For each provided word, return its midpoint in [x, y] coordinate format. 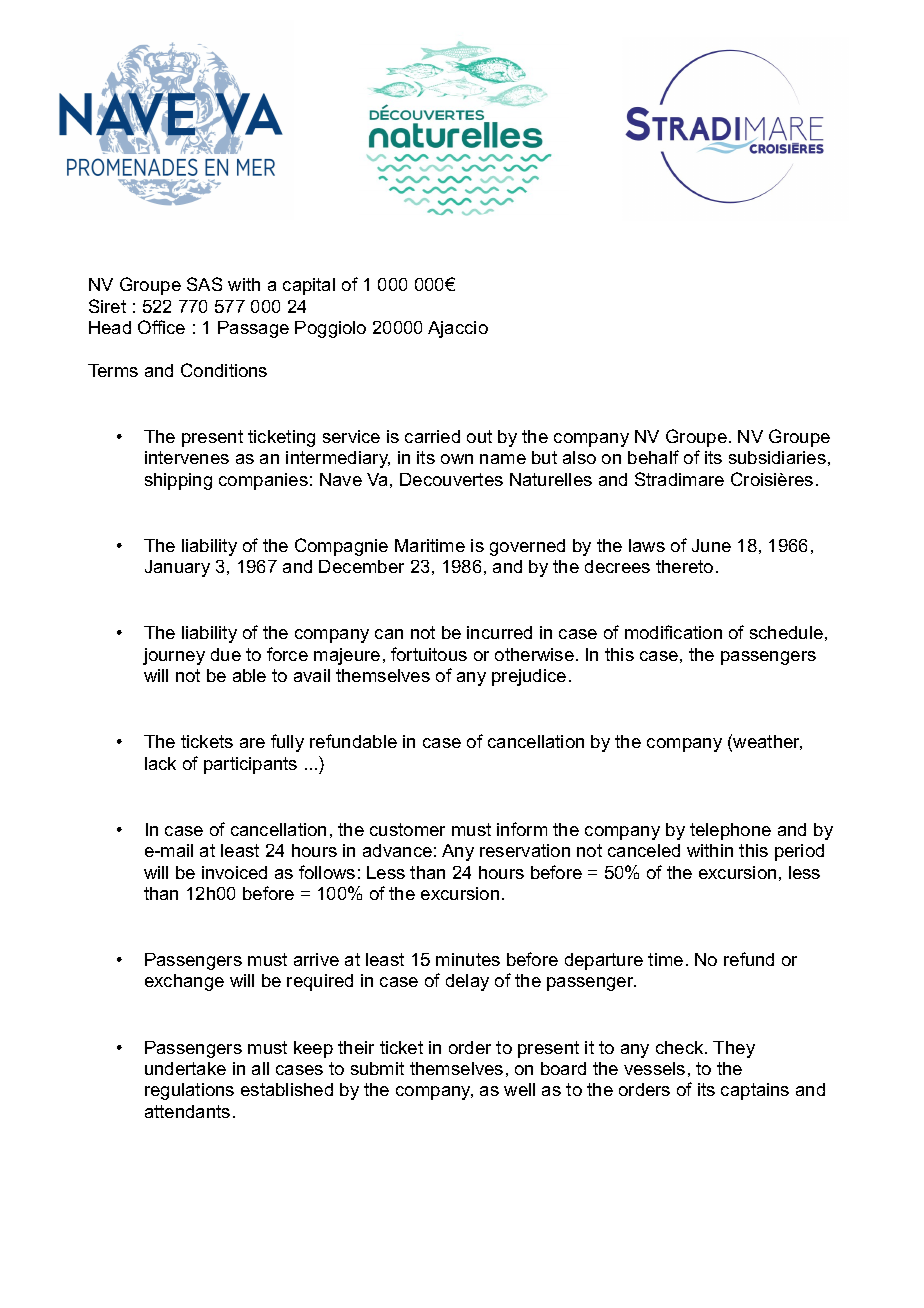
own [457, 459]
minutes [468, 959]
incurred [499, 632]
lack [160, 763]
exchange [184, 982]
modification [673, 632]
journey [174, 656]
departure [604, 961]
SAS [204, 284]
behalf [653, 457]
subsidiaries [777, 457]
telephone [730, 831]
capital [309, 286]
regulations [189, 1091]
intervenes [187, 457]
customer [407, 829]
